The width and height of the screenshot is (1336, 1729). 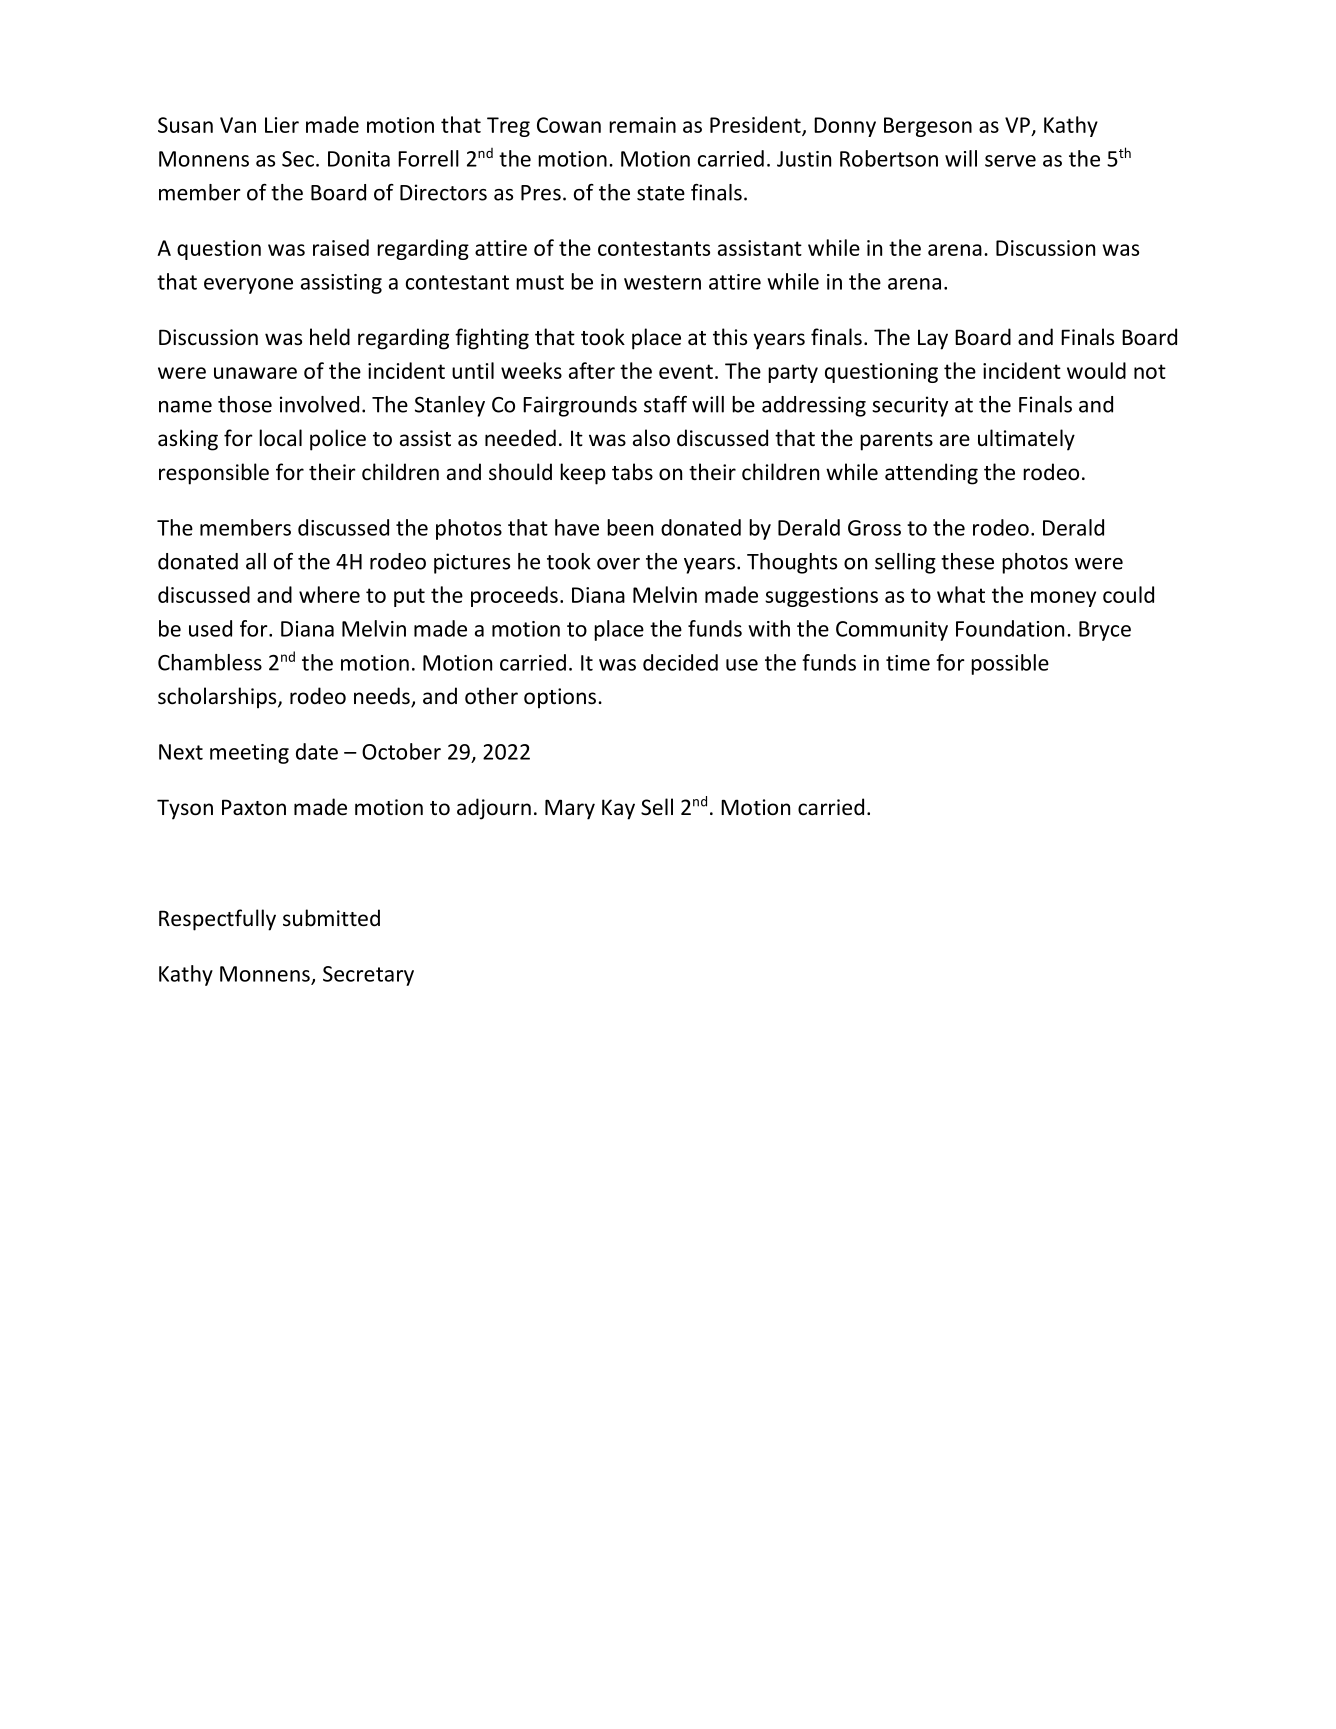 I want to click on over, so click(x=618, y=564).
